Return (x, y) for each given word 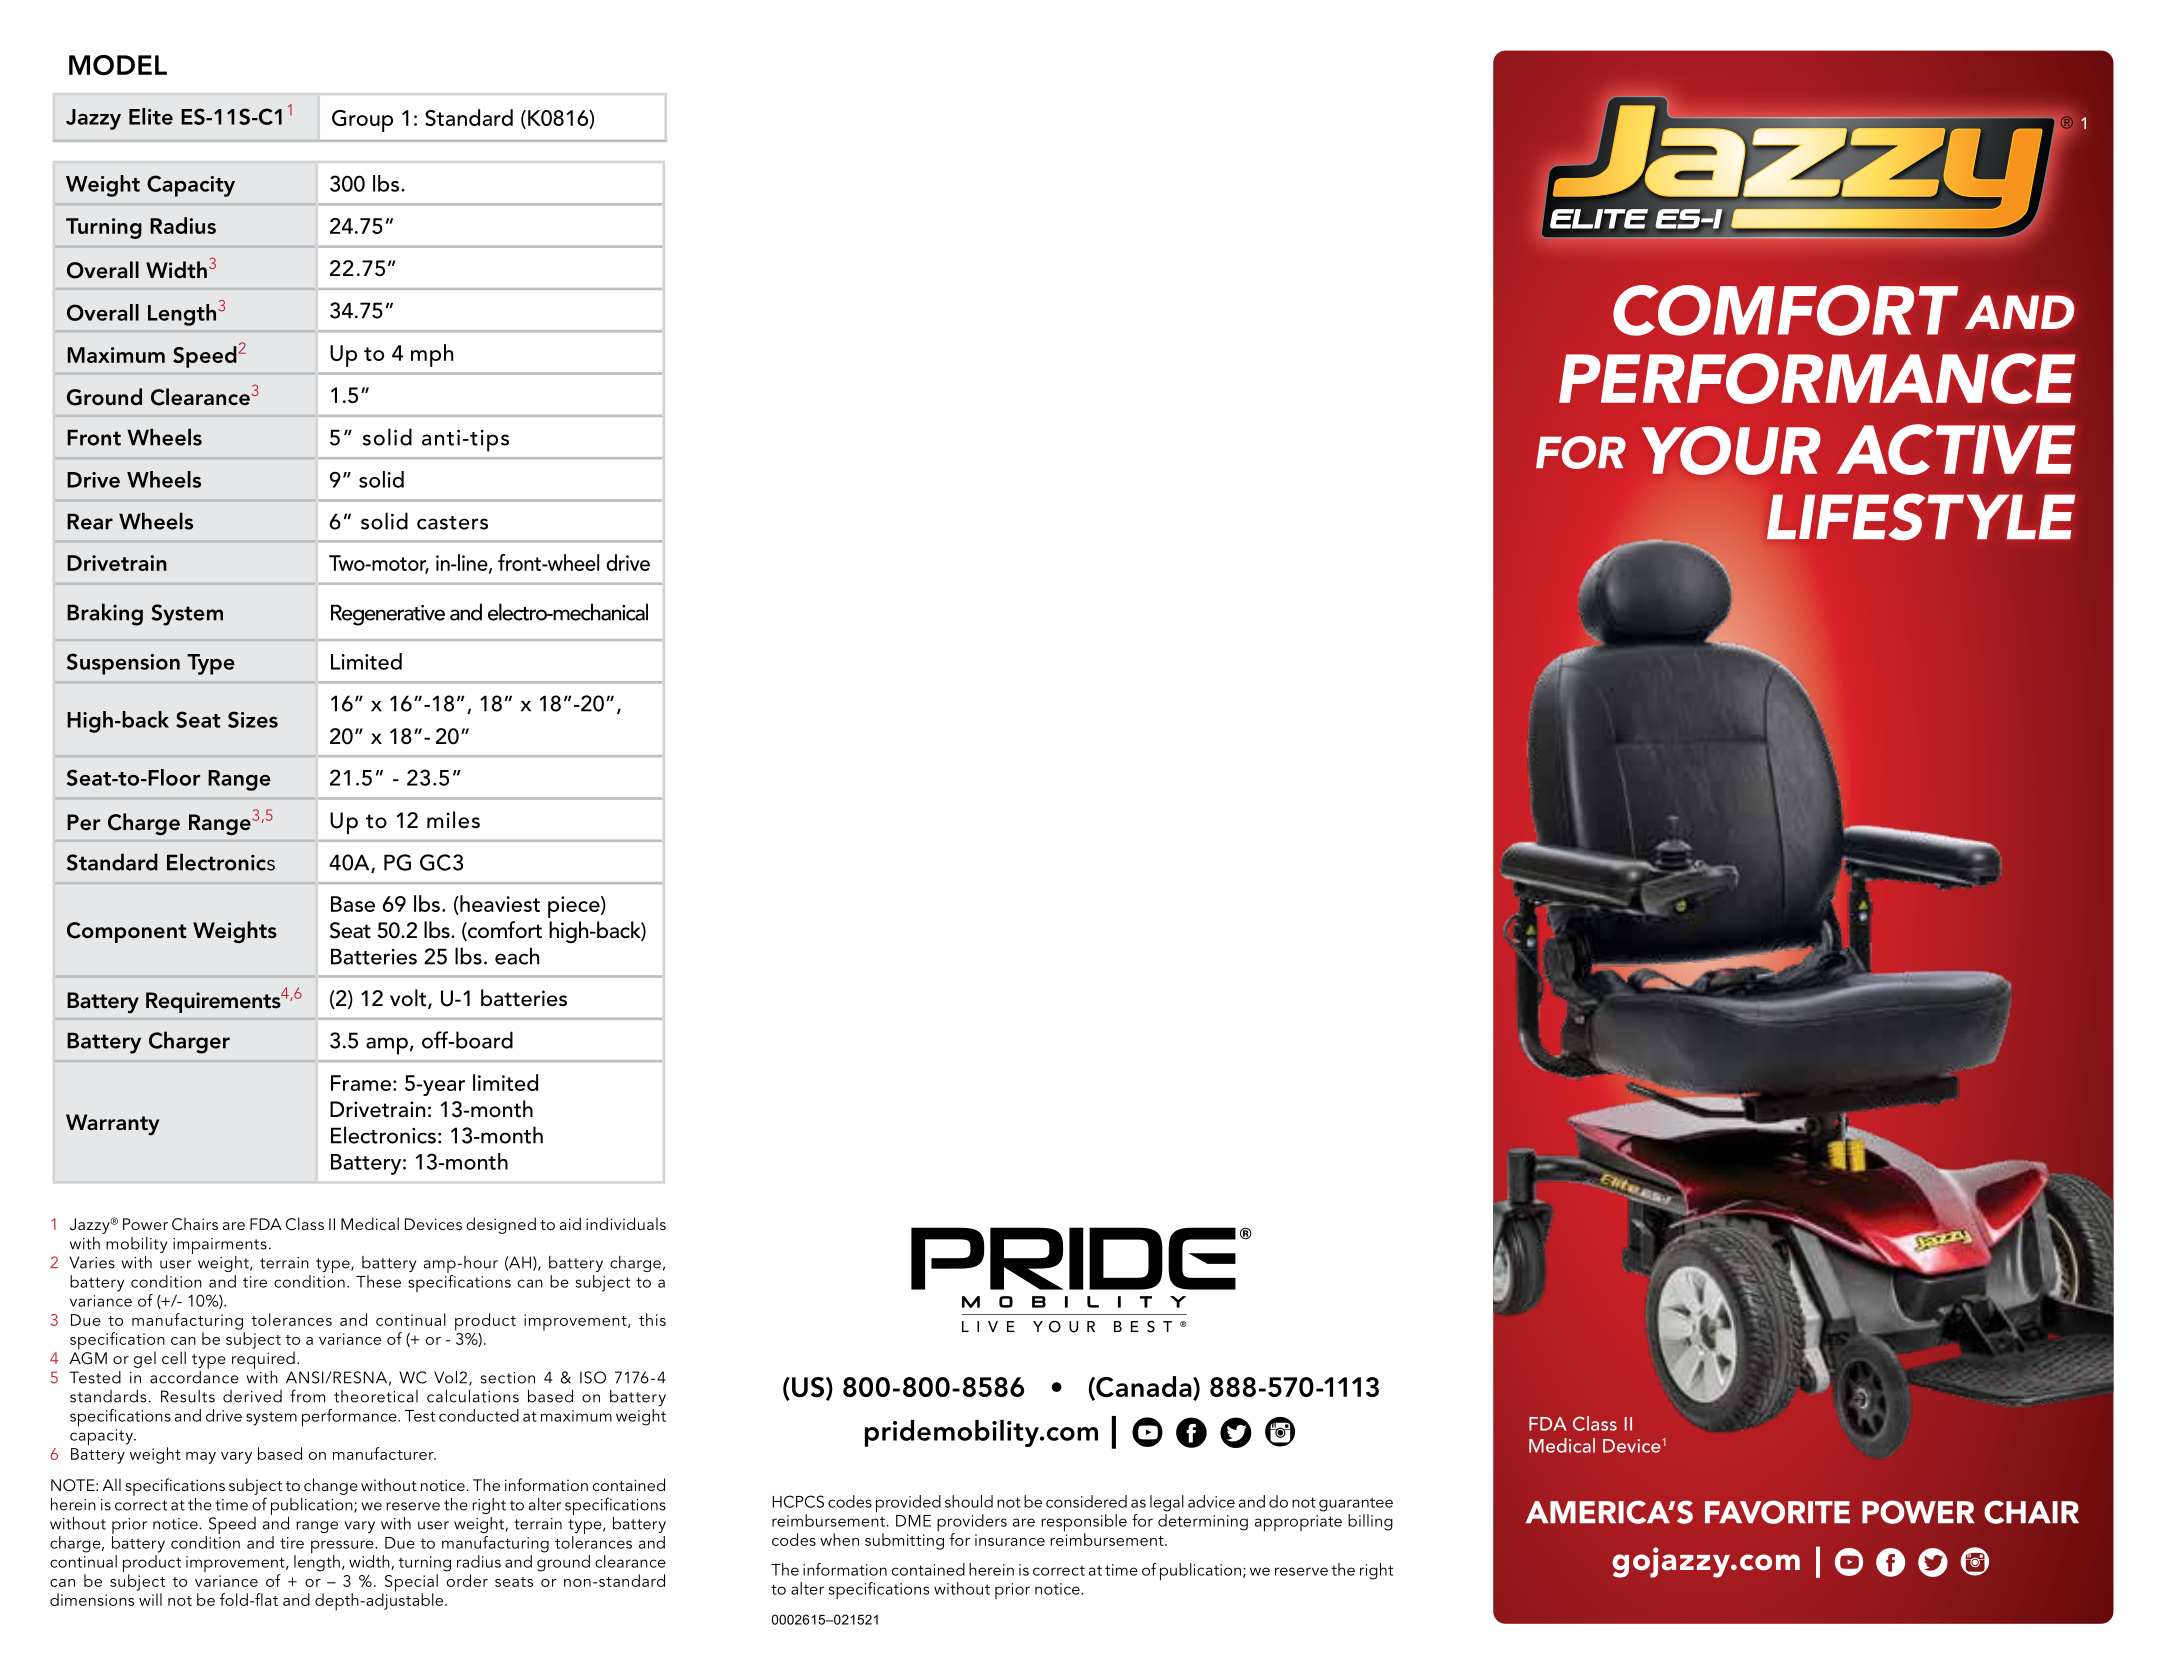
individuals (626, 1223)
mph (432, 355)
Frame (361, 1083)
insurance (1010, 1540)
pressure (343, 1548)
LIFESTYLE (1921, 517)
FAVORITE (1777, 1512)
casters (452, 523)
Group (362, 121)
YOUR (1731, 450)
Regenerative (388, 615)
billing (1370, 1522)
